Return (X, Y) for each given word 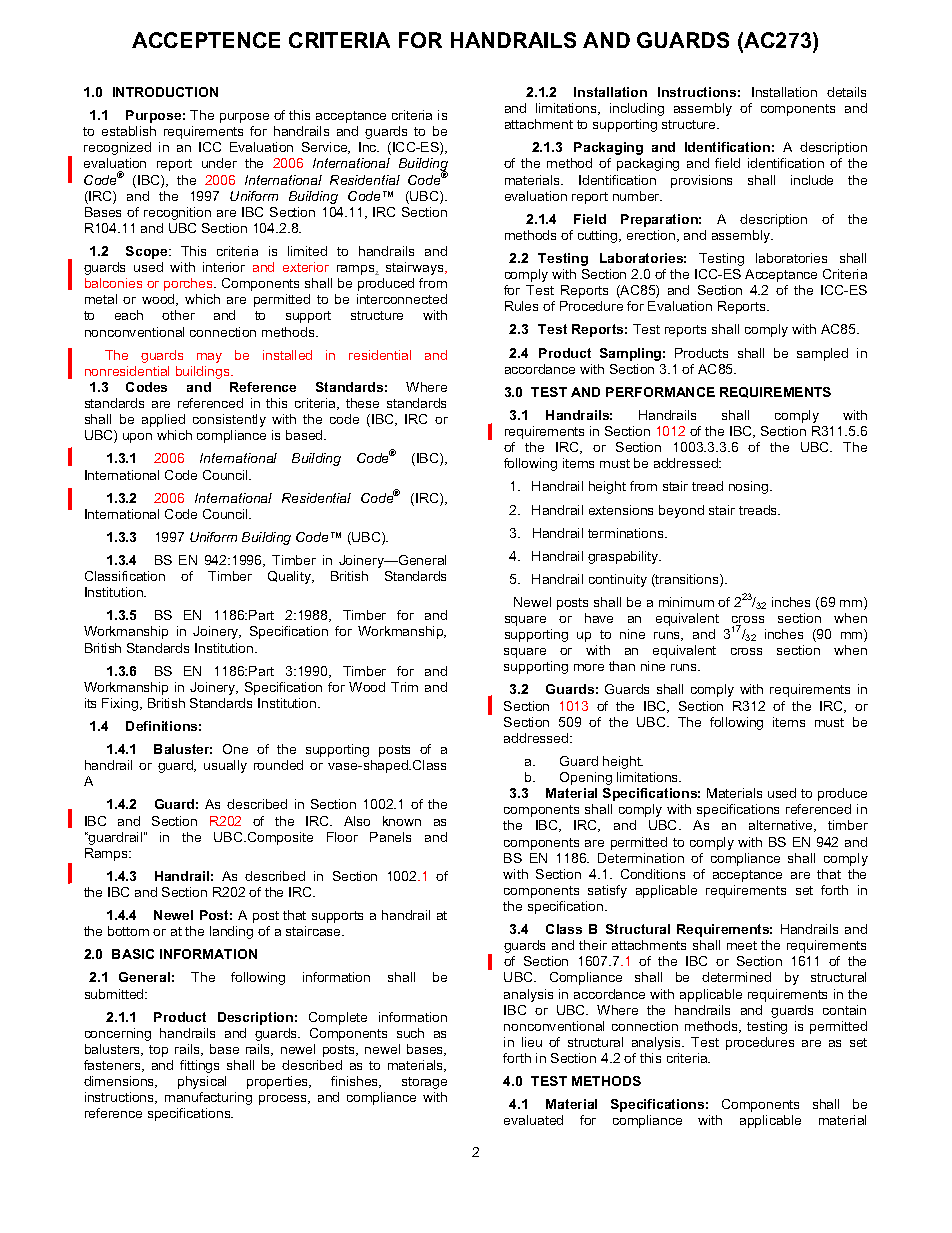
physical (202, 1082)
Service (326, 148)
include (812, 180)
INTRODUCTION (165, 92)
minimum (686, 602)
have (599, 618)
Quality (290, 577)
